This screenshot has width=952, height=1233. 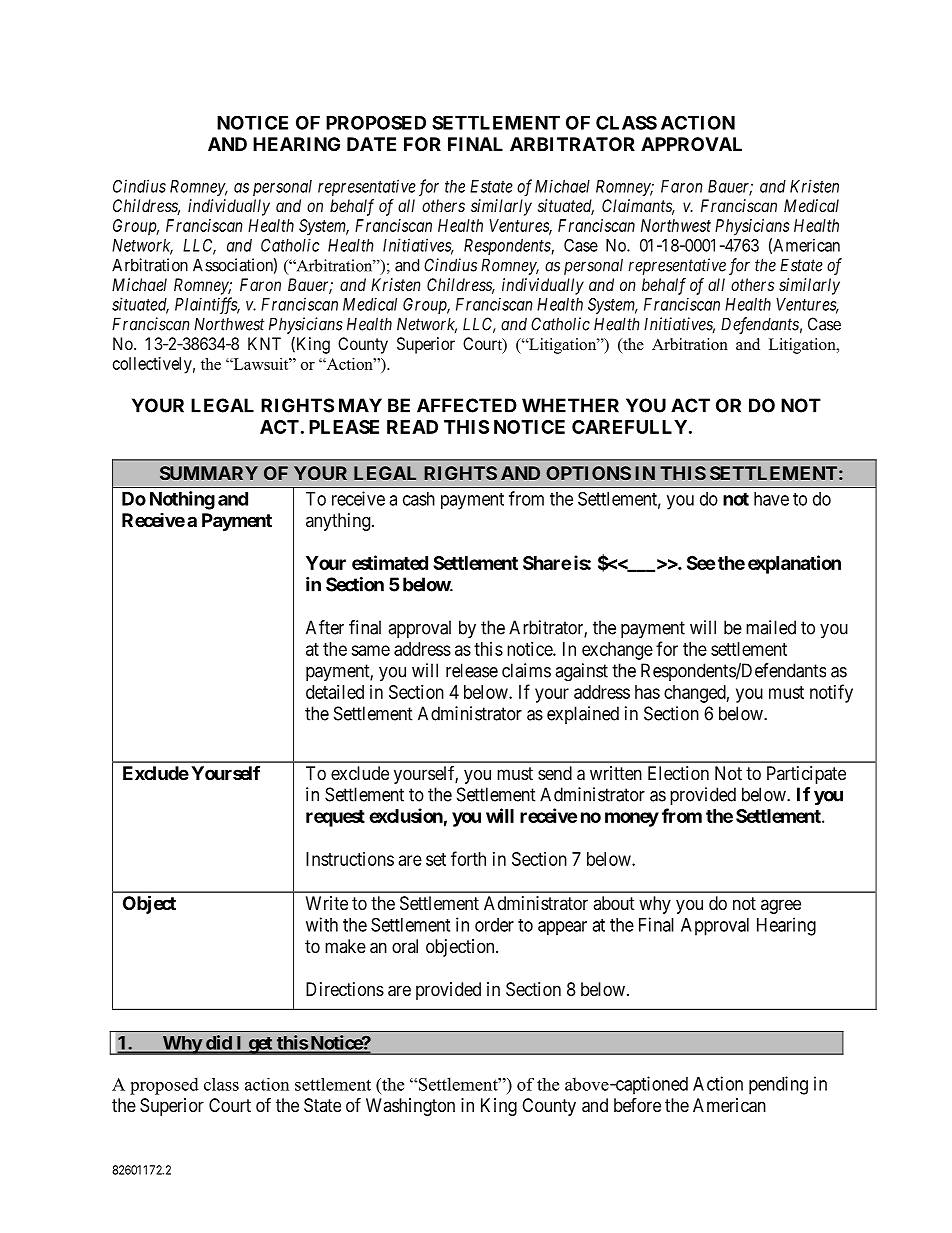 What do you see at coordinates (781, 906) in the screenshot?
I see `agree` at bounding box center [781, 906].
